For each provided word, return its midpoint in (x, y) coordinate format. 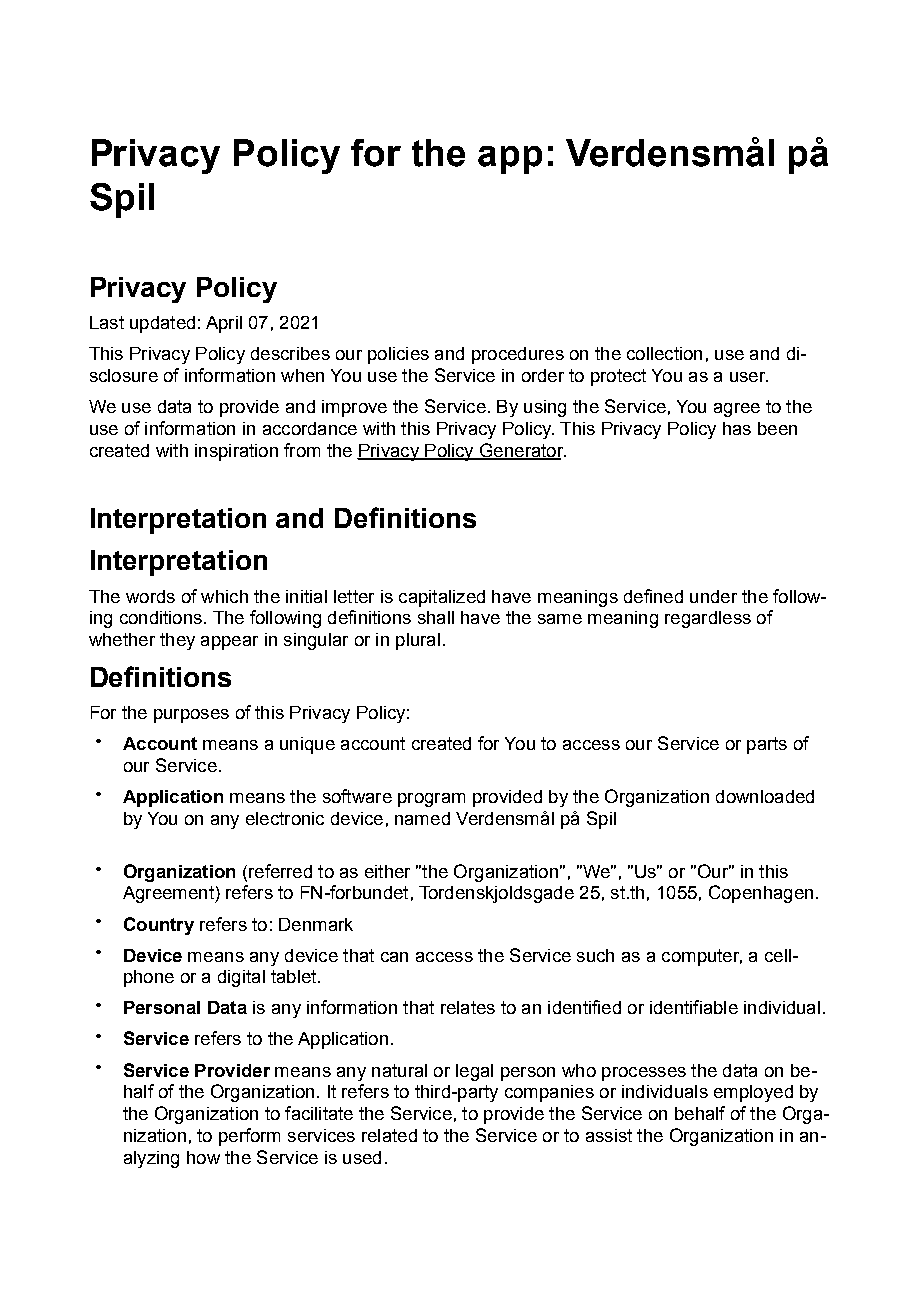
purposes (191, 716)
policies (398, 355)
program (431, 800)
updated (162, 324)
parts (767, 745)
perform (249, 1137)
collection (664, 353)
